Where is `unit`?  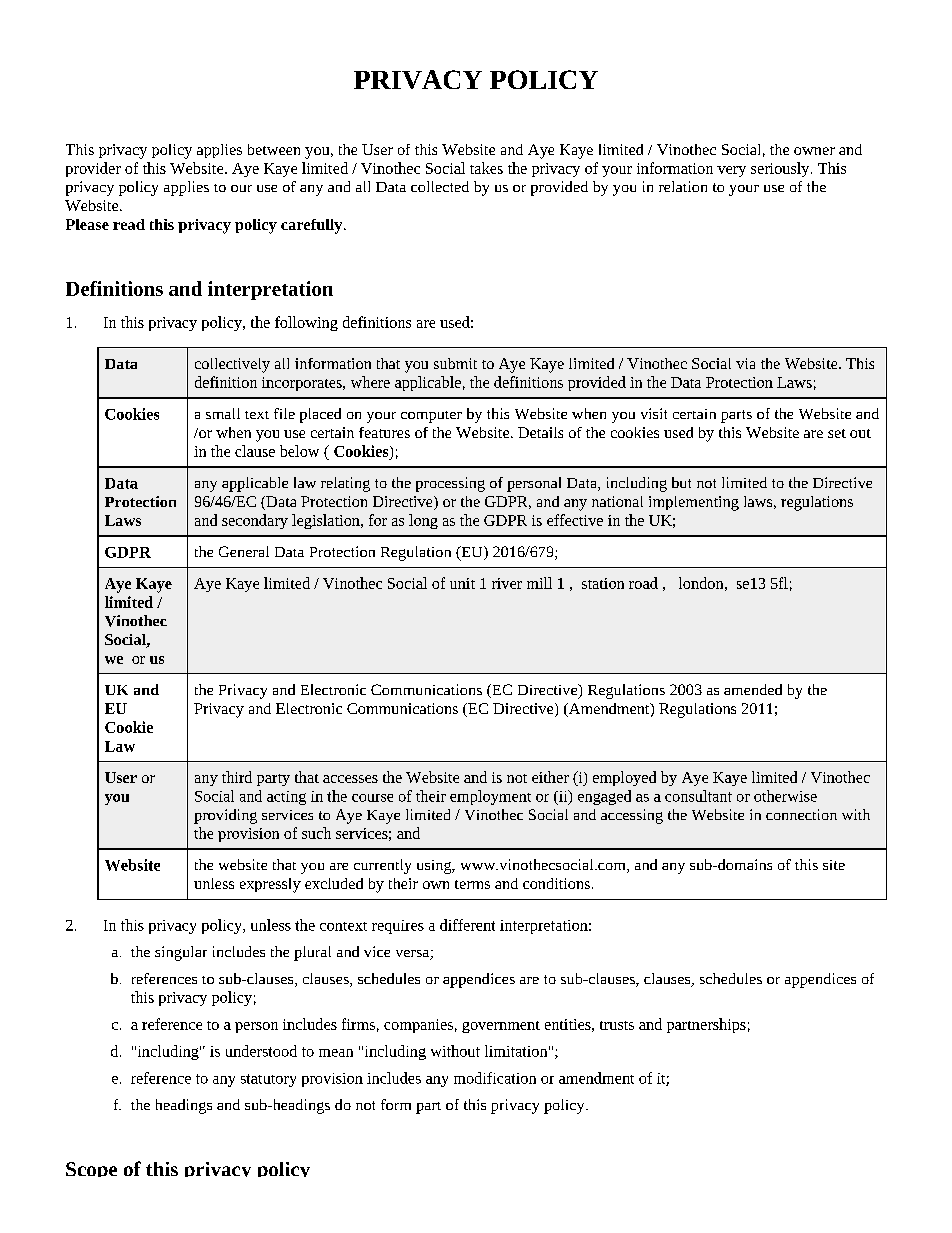
unit is located at coordinates (462, 583).
